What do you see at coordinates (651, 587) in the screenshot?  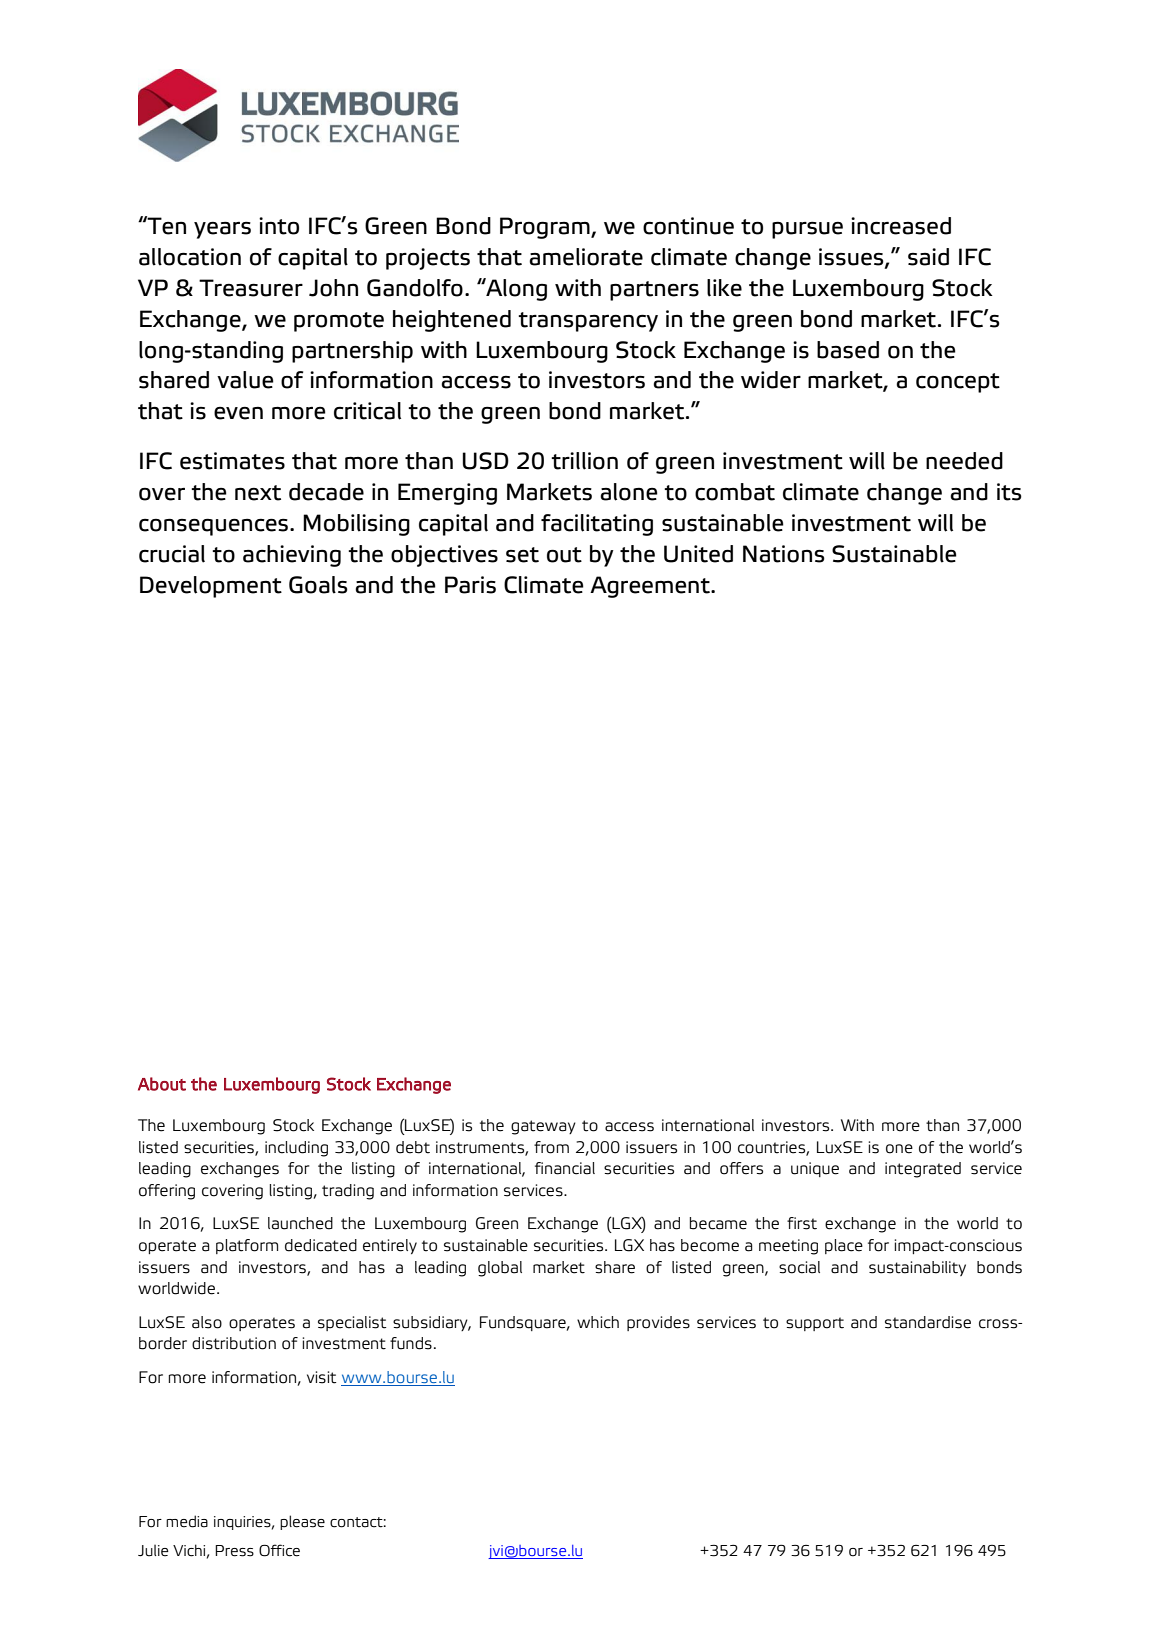 I see `Agreement` at bounding box center [651, 587].
